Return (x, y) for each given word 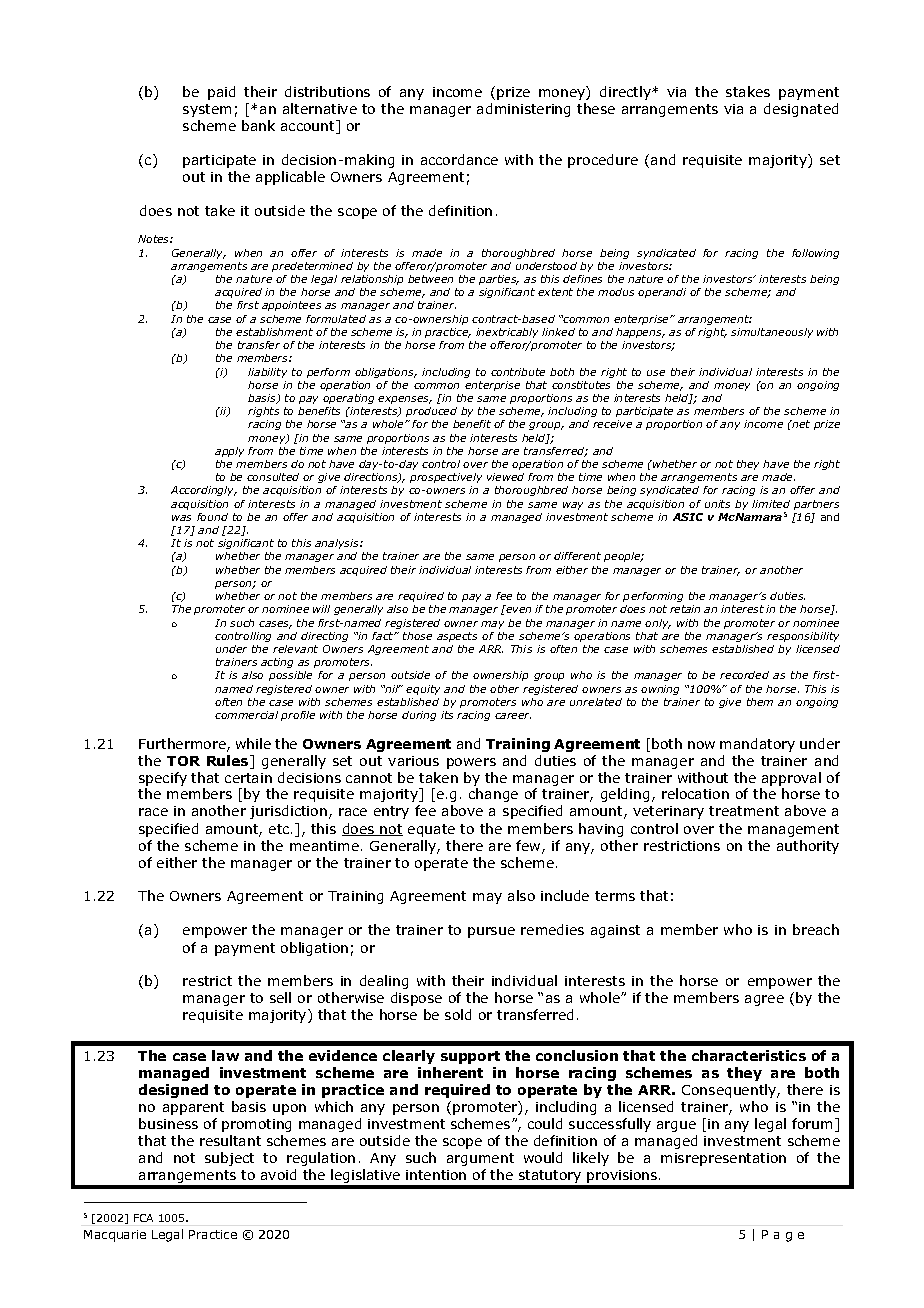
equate (431, 830)
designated (801, 110)
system (207, 110)
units (717, 504)
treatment (744, 811)
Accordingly (204, 491)
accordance (459, 159)
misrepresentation (723, 1159)
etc (280, 829)
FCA (143, 1218)
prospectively (446, 478)
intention (436, 1175)
